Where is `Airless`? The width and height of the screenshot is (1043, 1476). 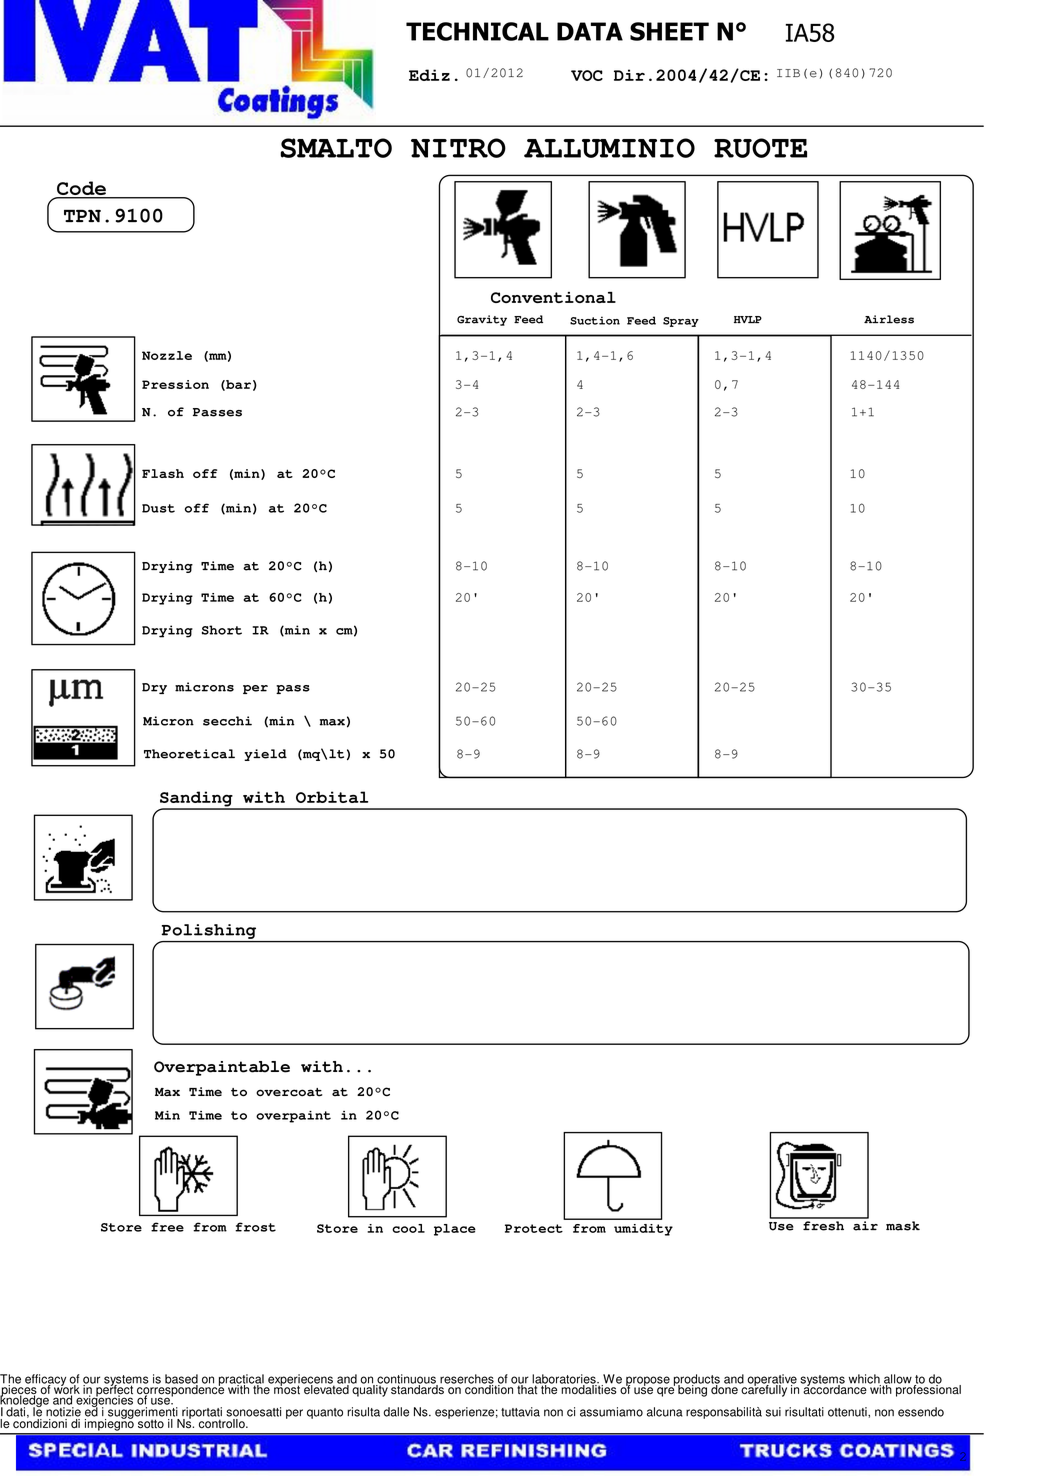 Airless is located at coordinates (889, 319).
